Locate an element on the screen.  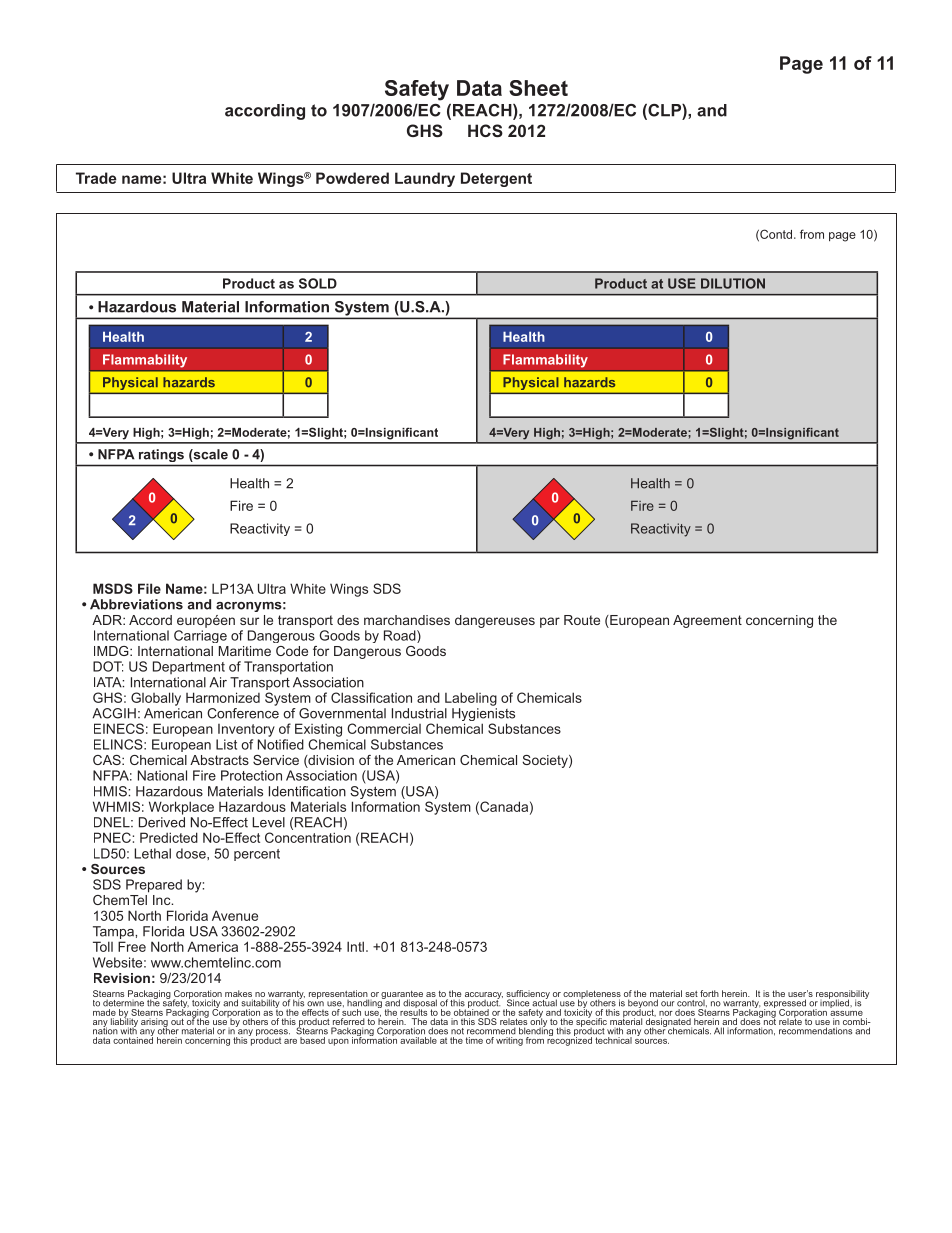
File is located at coordinates (149, 588).
